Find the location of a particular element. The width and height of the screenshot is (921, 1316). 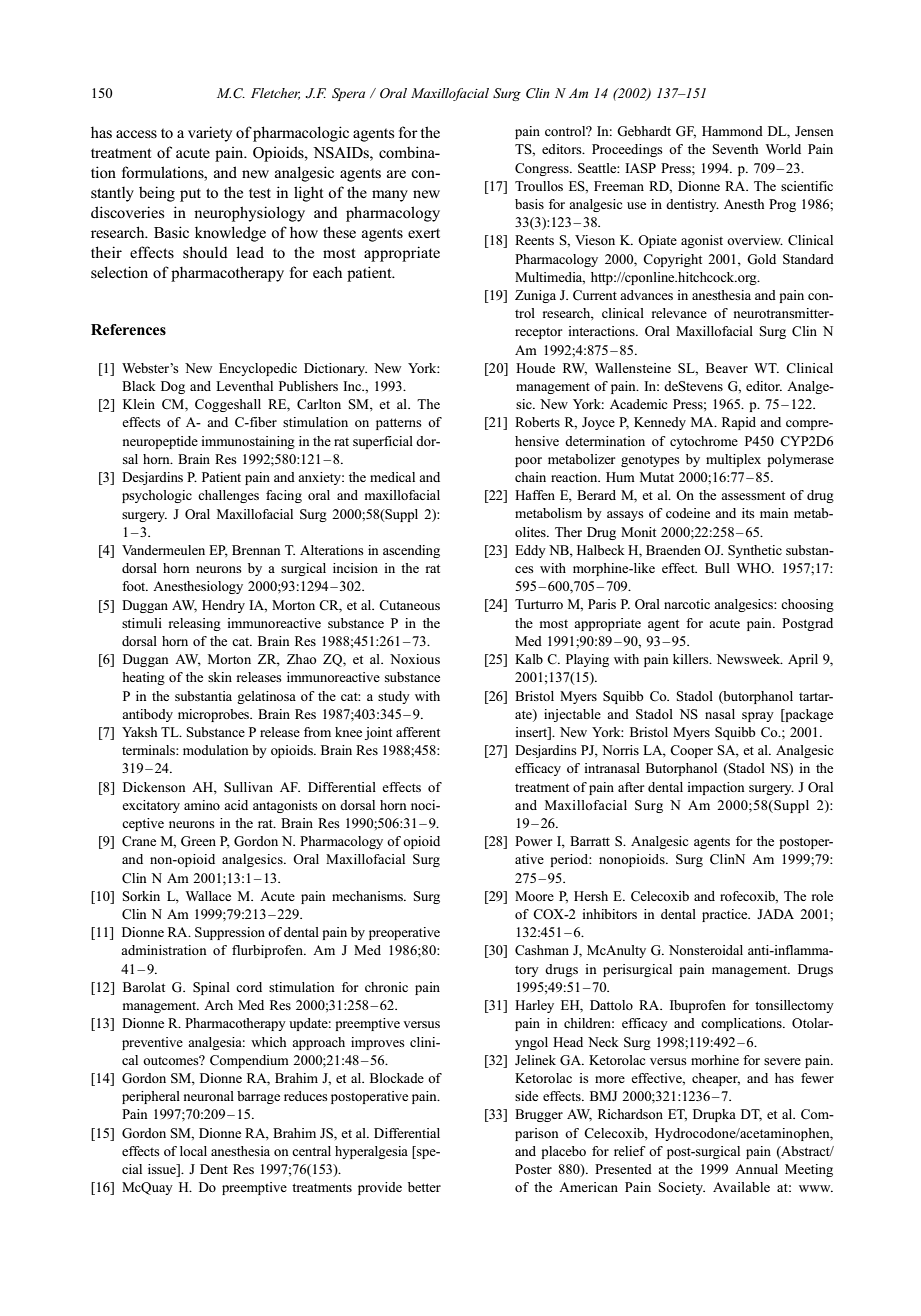

chronic is located at coordinates (386, 987).
